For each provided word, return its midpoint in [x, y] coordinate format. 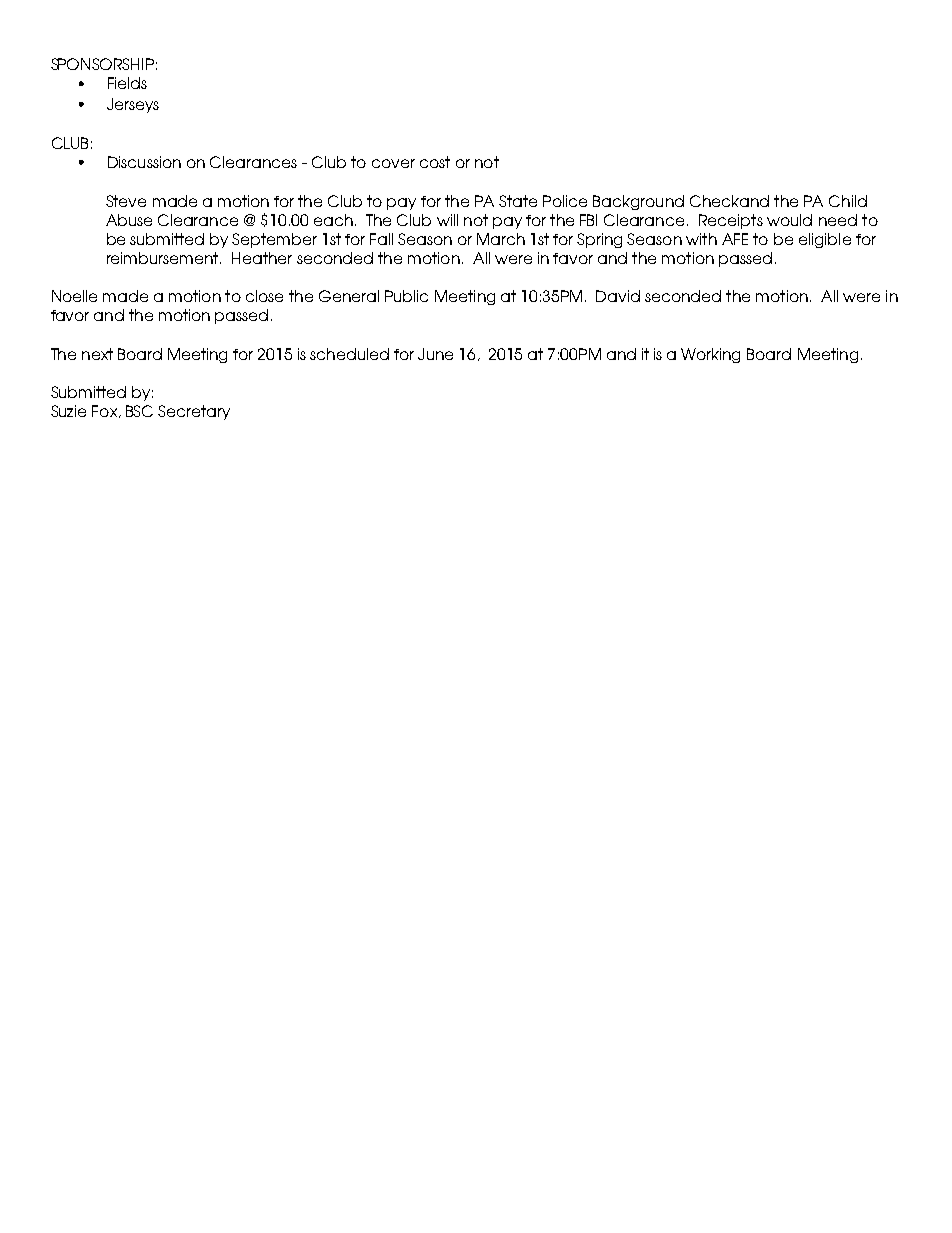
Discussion [144, 162]
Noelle [74, 296]
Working [710, 355]
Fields [127, 83]
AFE [735, 239]
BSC [139, 411]
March [501, 239]
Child [848, 201]
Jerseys [133, 105]
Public [406, 296]
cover [393, 163]
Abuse [129, 220]
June [435, 354]
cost [435, 162]
